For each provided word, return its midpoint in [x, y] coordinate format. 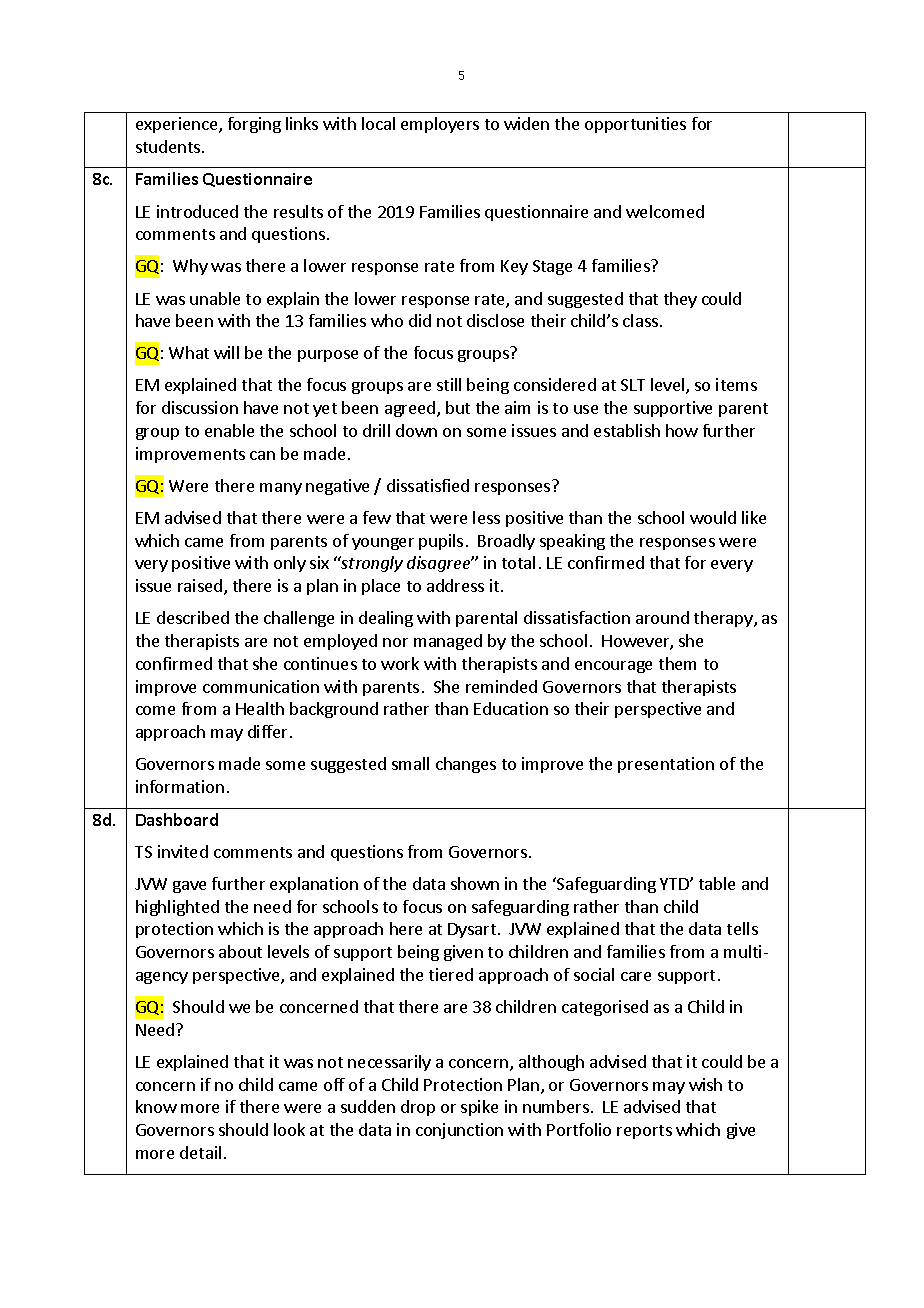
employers [440, 125]
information [180, 786]
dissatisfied [428, 485]
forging [254, 125]
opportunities [635, 125]
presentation [666, 765]
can [262, 455]
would [713, 517]
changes [466, 765]
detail [200, 1152]
